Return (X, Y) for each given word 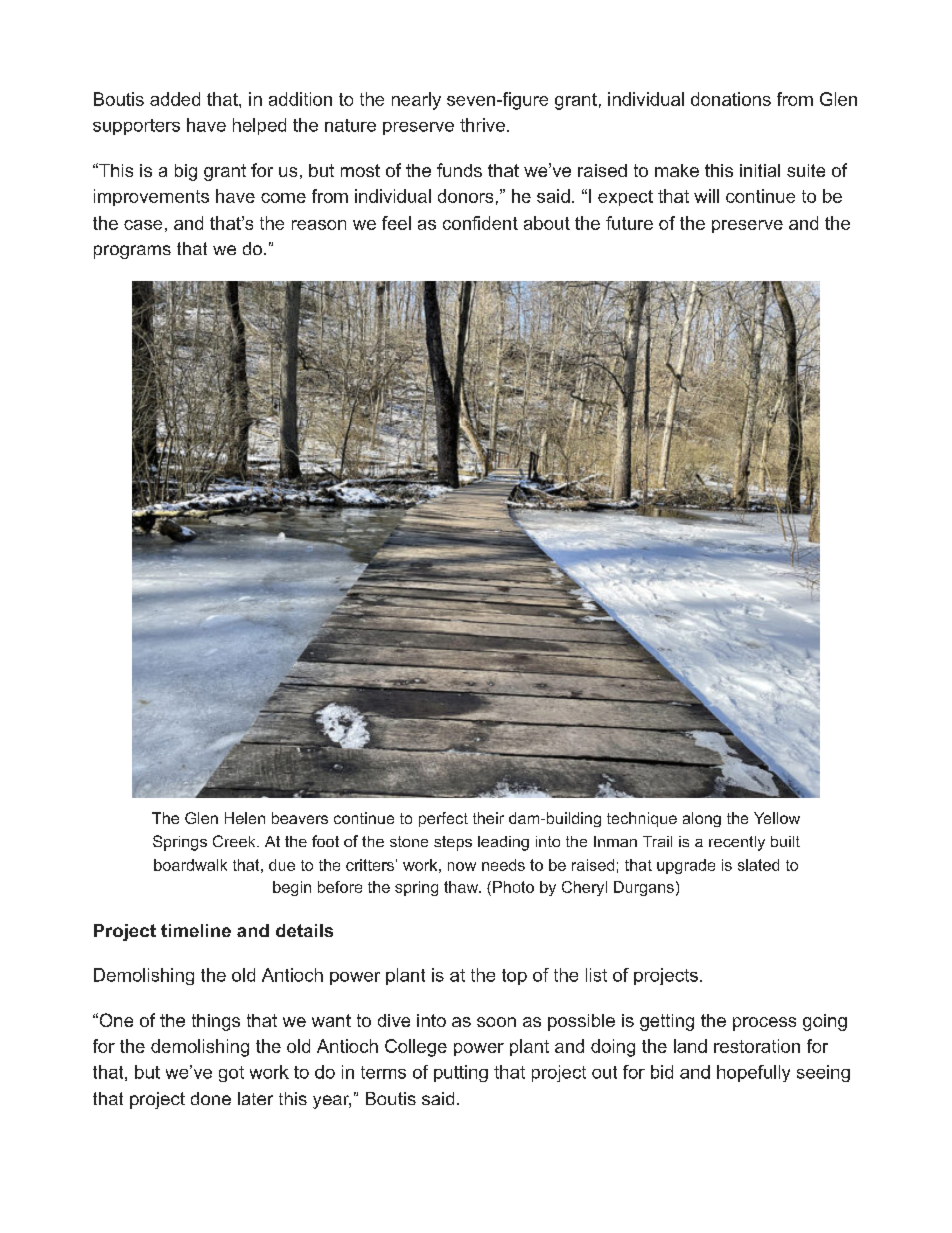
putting (461, 1073)
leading (503, 843)
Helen (245, 818)
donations (731, 99)
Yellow (777, 818)
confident (480, 223)
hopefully (753, 1073)
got (231, 1074)
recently (737, 843)
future (629, 223)
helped (259, 126)
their (488, 818)
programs (132, 252)
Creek (235, 841)
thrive (482, 125)
